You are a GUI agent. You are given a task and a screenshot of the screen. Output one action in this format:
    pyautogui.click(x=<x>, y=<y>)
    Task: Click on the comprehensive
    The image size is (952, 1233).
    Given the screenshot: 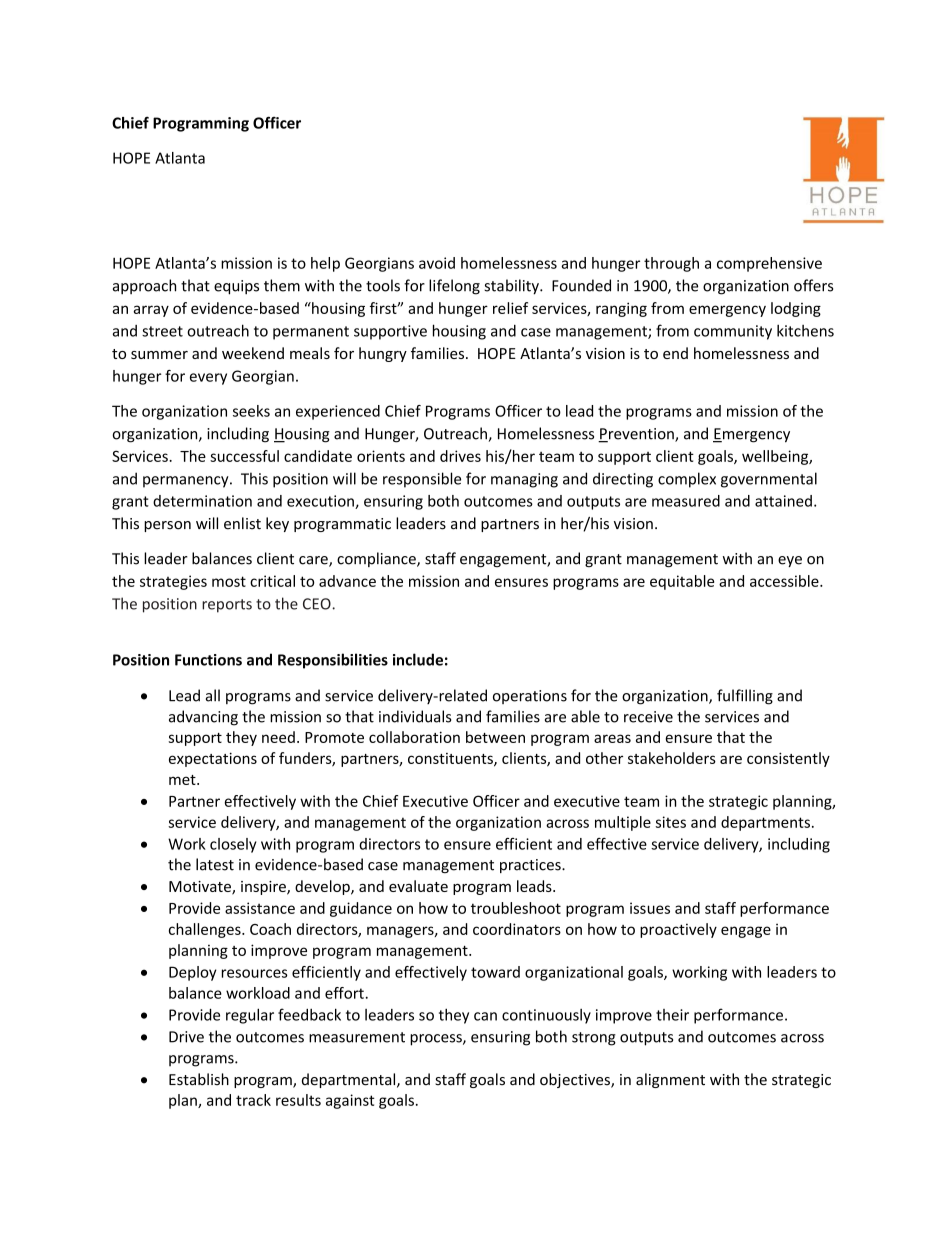 What is the action you would take?
    pyautogui.click(x=769, y=264)
